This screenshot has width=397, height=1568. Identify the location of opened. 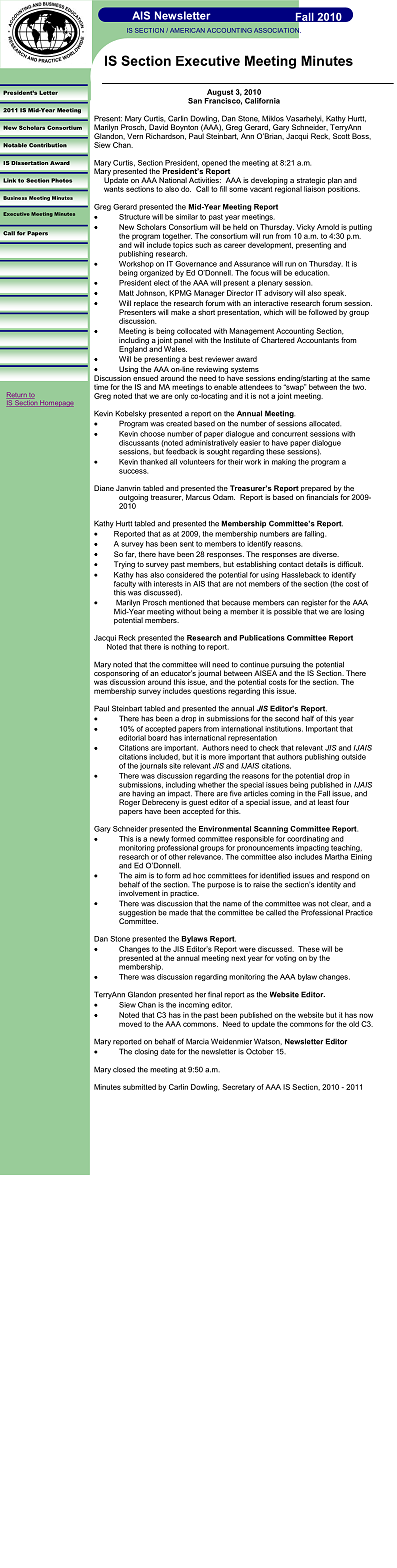
(214, 164).
